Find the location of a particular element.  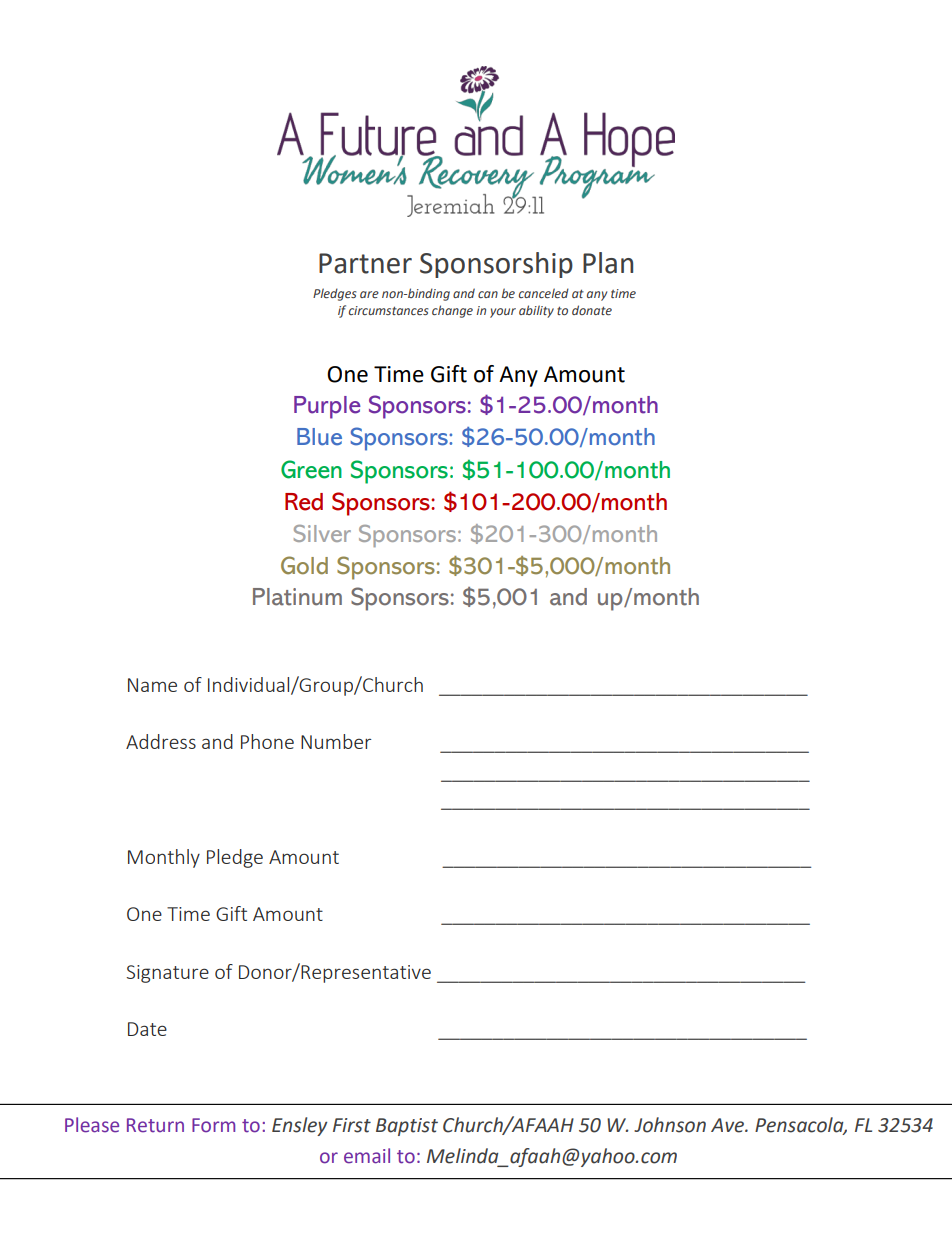

Phone is located at coordinates (267, 741).
